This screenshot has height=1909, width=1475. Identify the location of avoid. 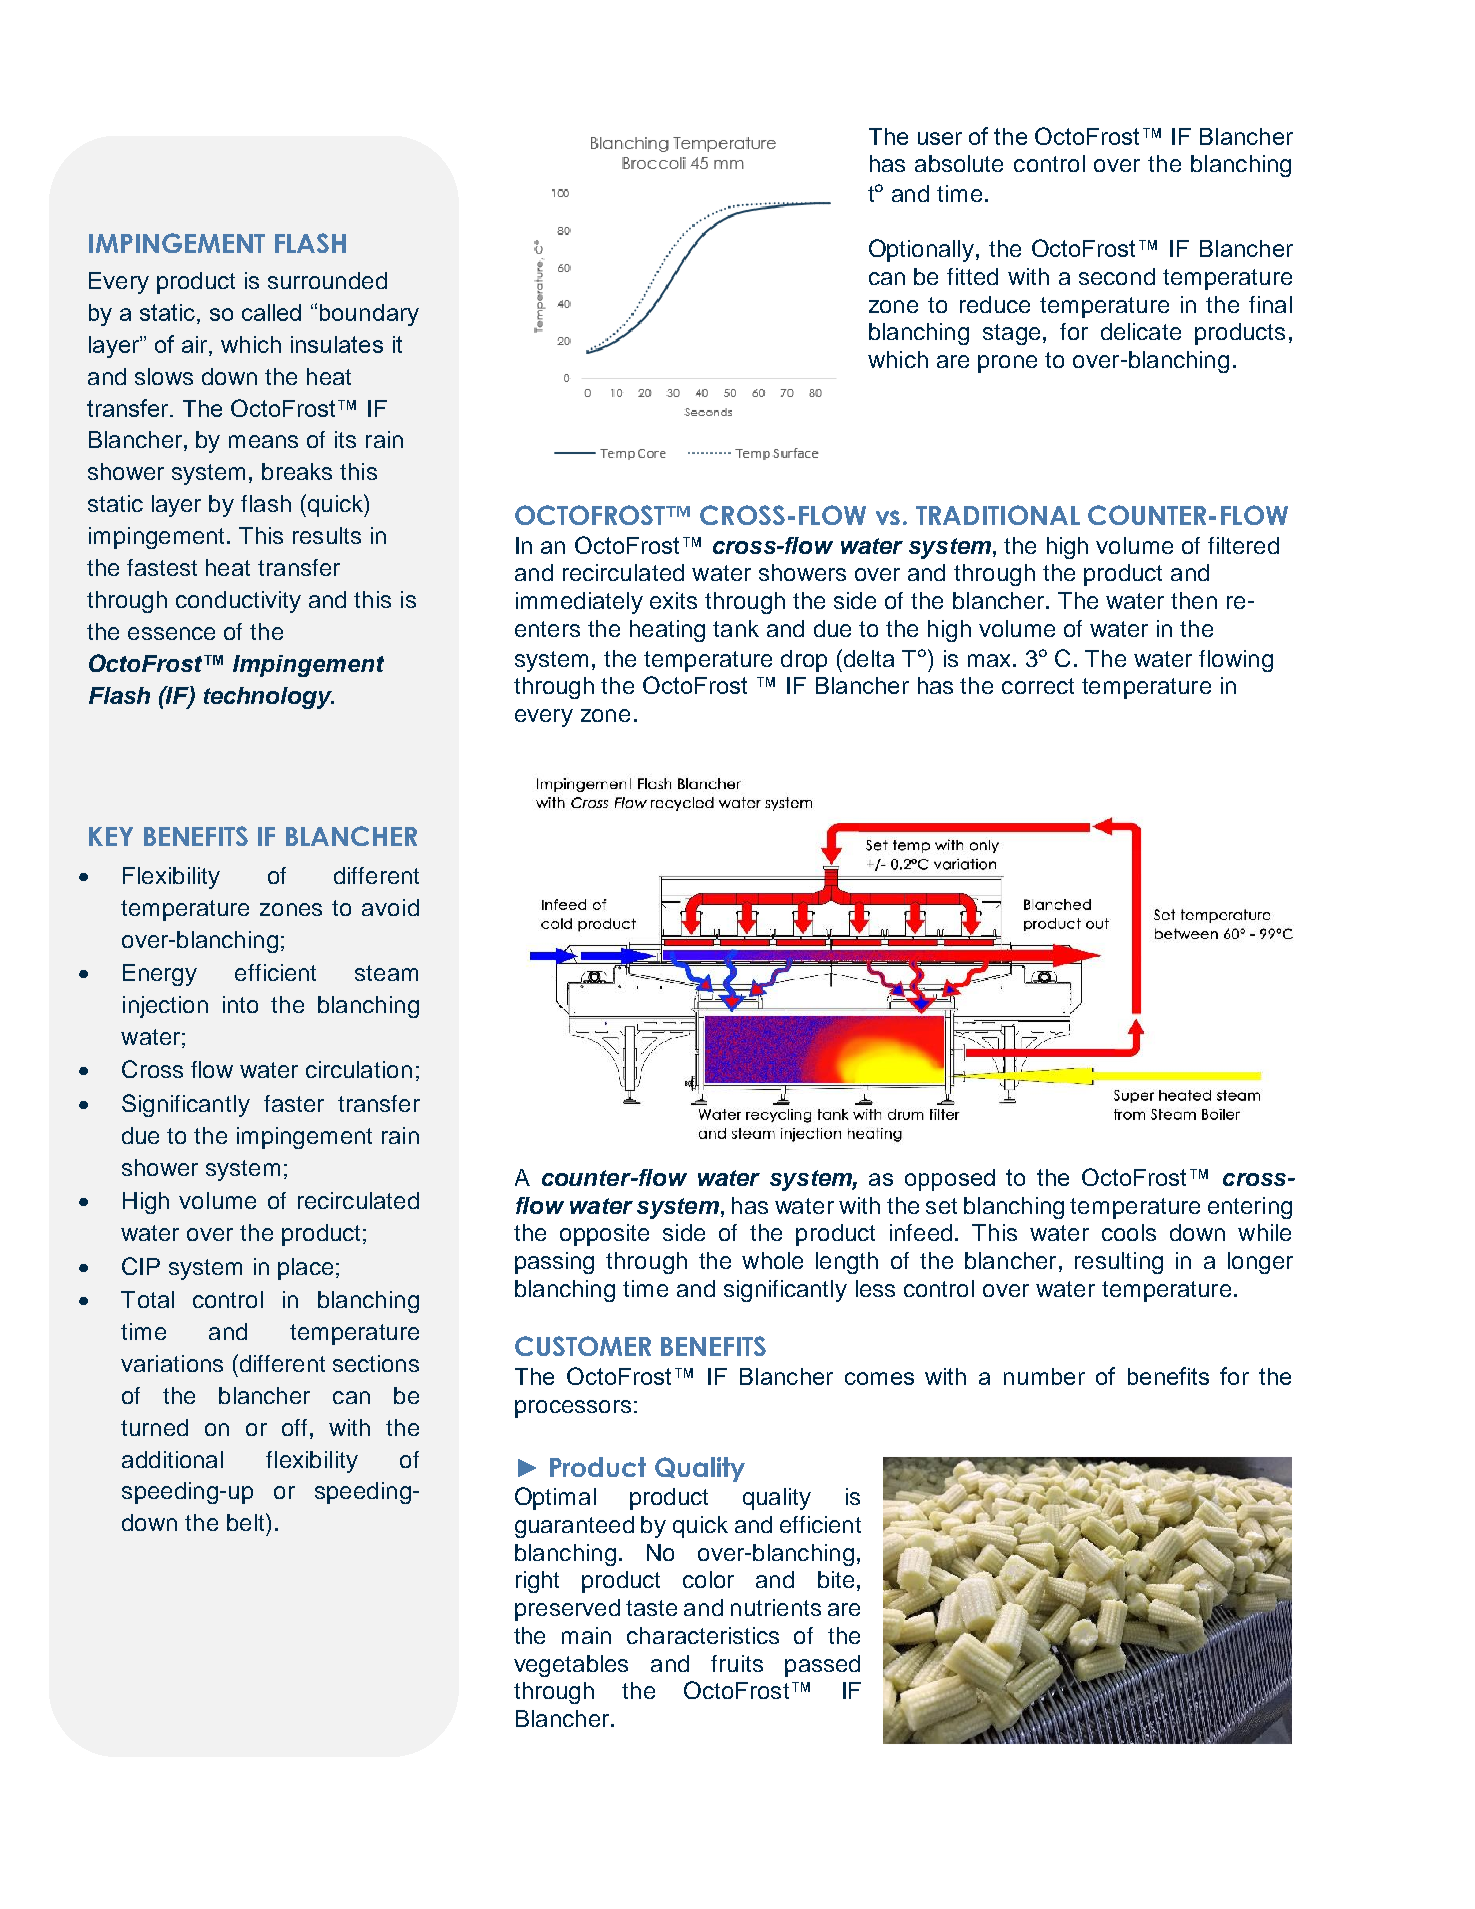
(390, 907).
